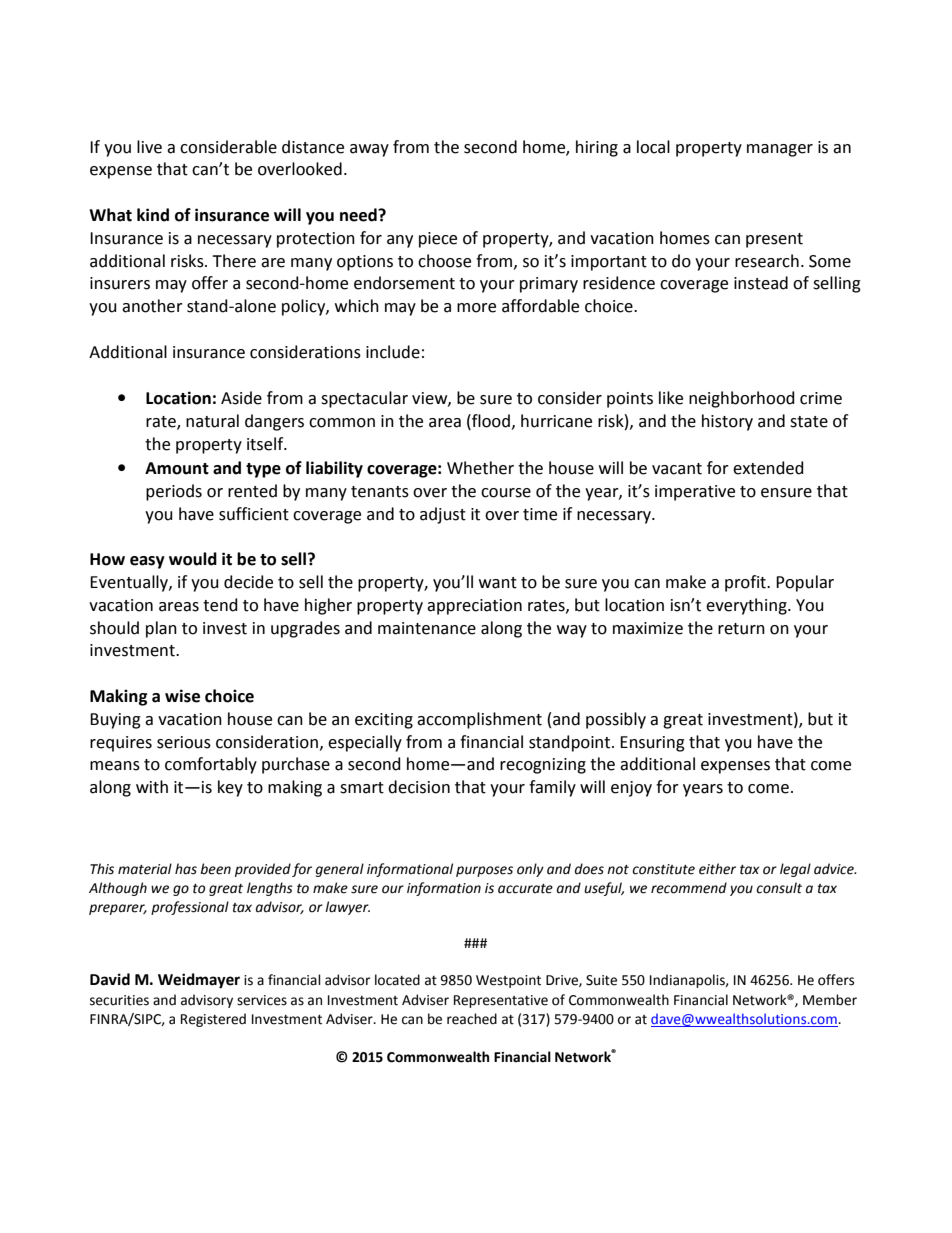 Image resolution: width=952 pixels, height=1233 pixels. I want to click on with, so click(152, 787).
